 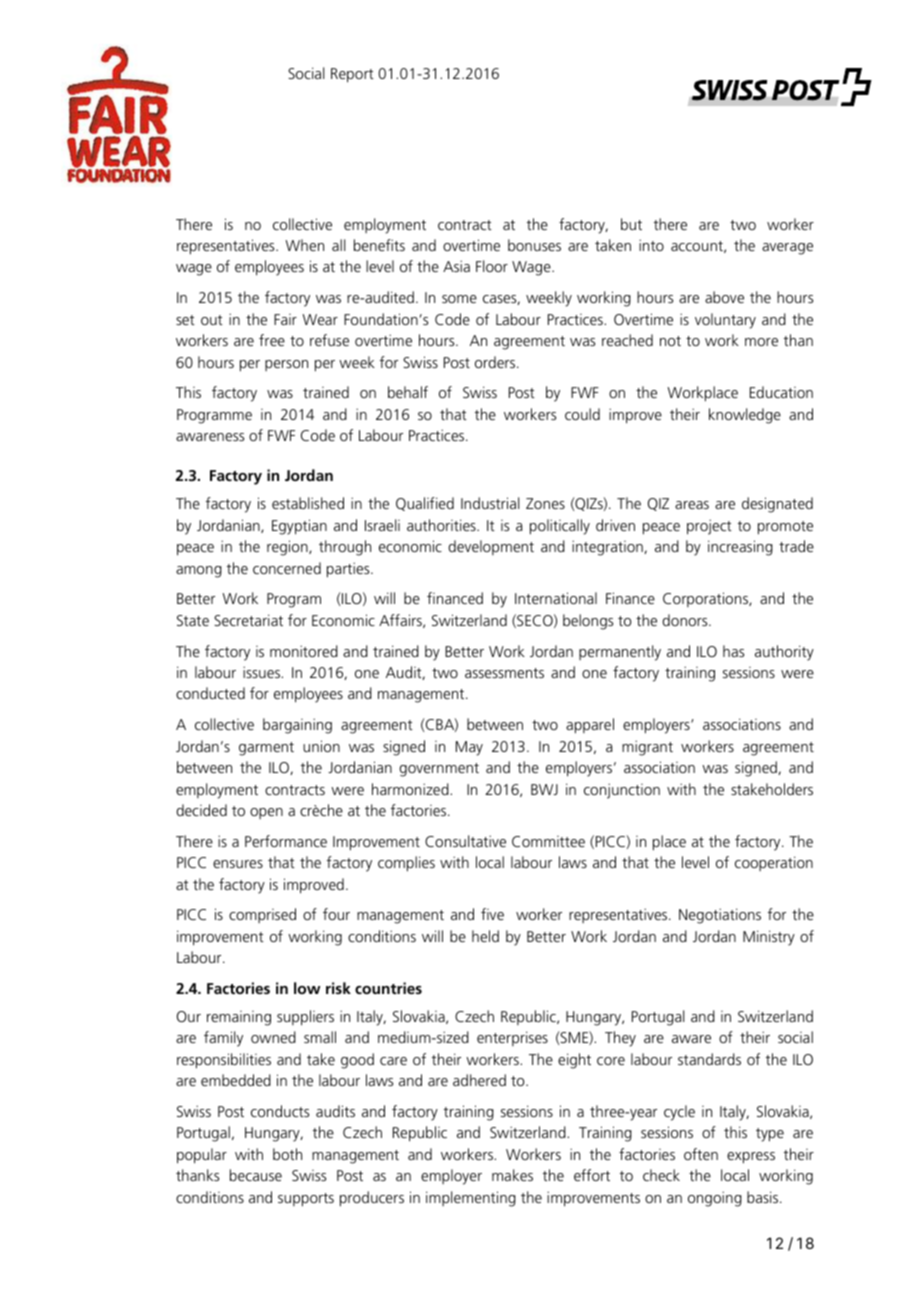 What do you see at coordinates (266, 813) in the screenshot?
I see `open` at bounding box center [266, 813].
